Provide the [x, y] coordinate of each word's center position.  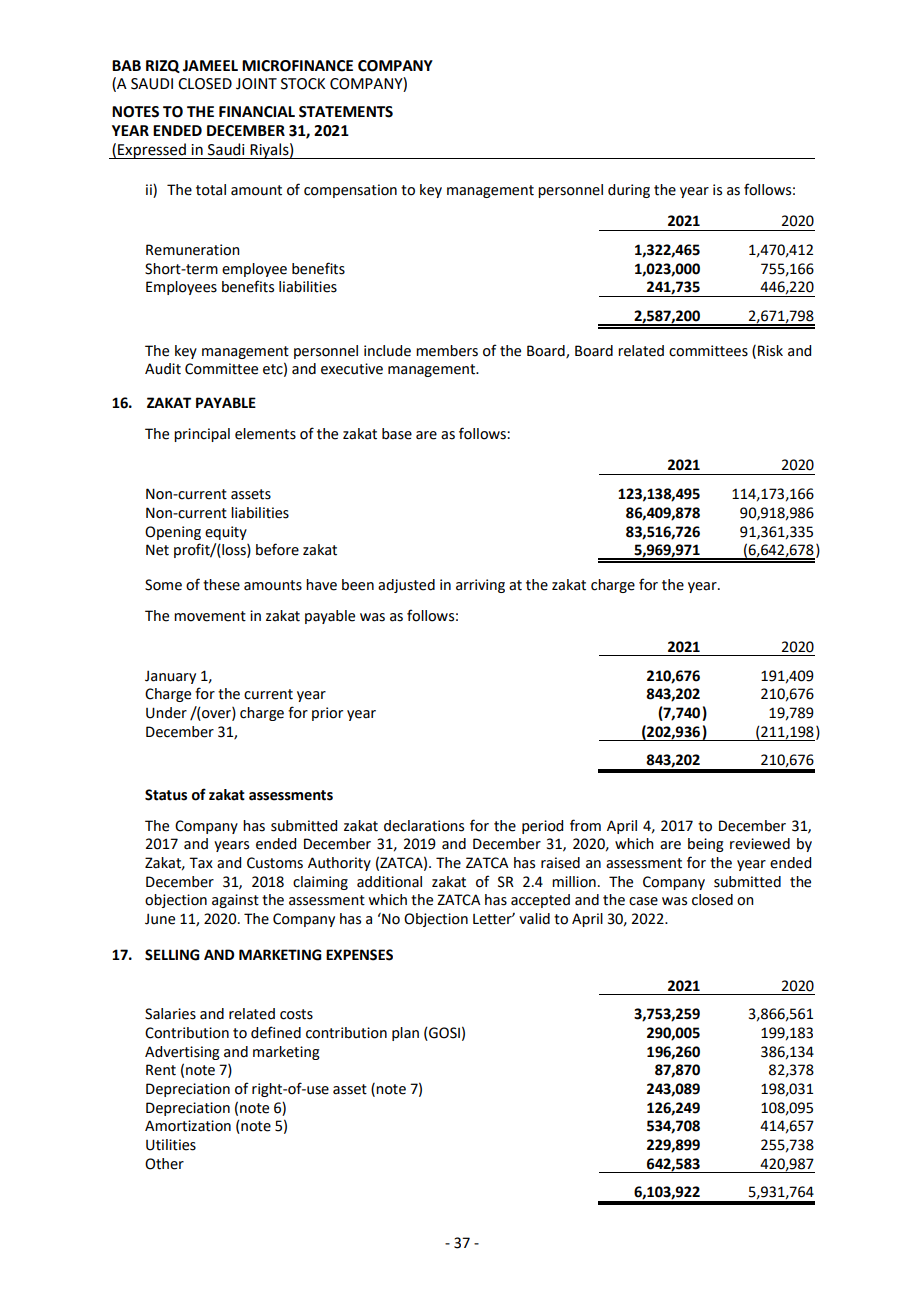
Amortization [188, 1126]
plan [405, 1034]
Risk [770, 351]
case [643, 901]
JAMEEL [210, 66]
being [706, 845]
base [397, 434]
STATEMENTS [346, 112]
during [629, 191]
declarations [424, 826]
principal [202, 435]
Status [166, 795]
